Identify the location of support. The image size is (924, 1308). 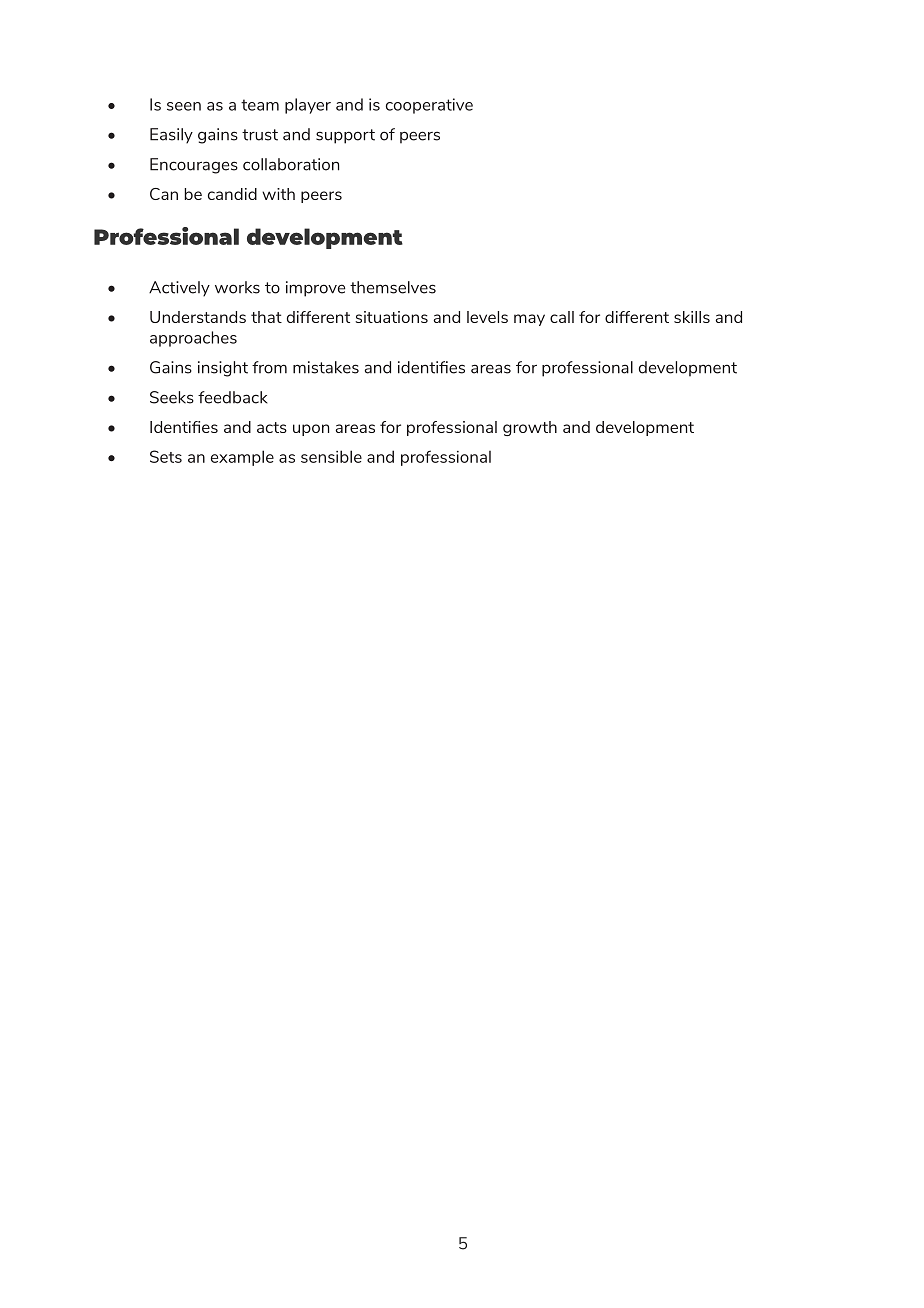
(345, 136).
